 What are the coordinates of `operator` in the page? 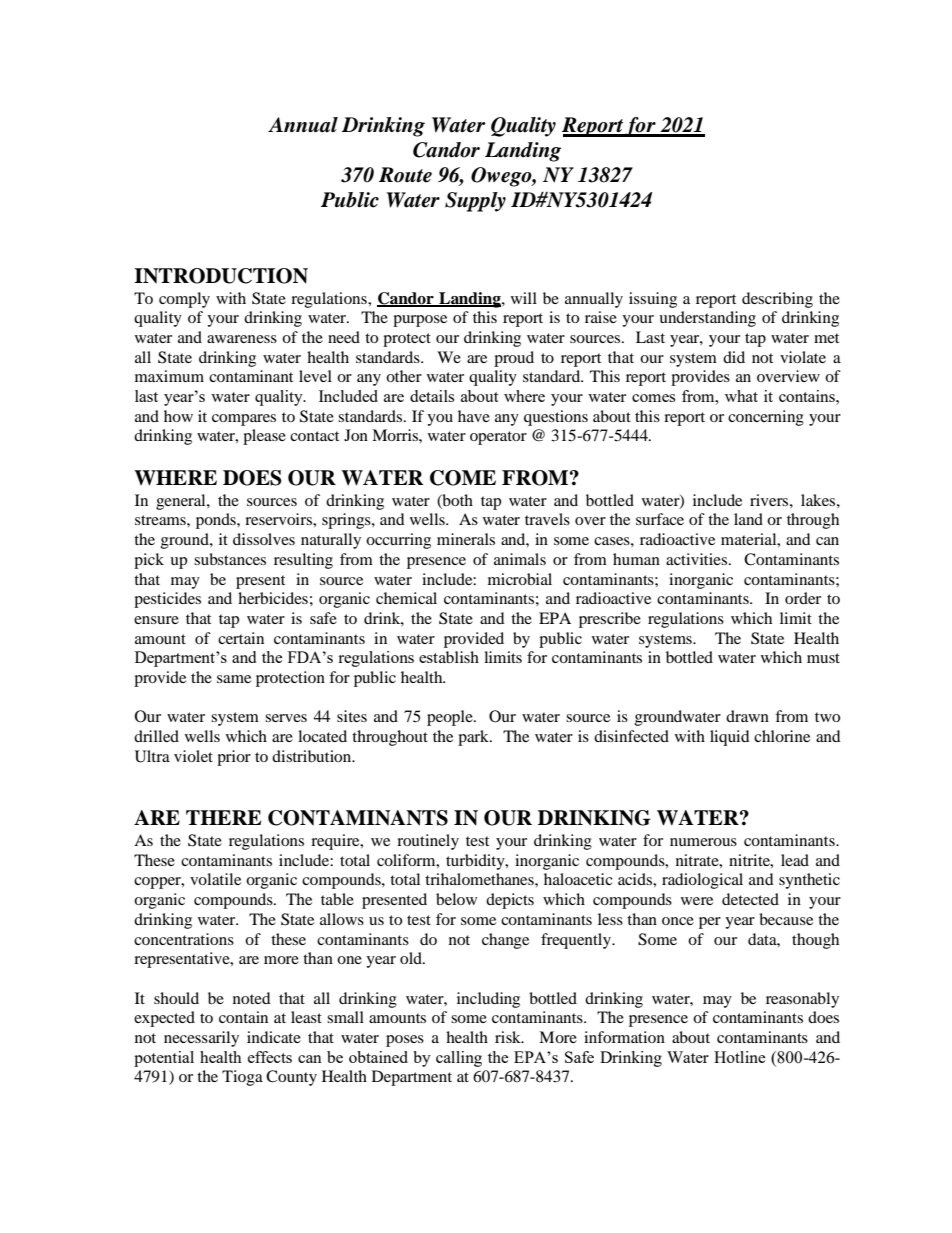 It's located at (498, 438).
